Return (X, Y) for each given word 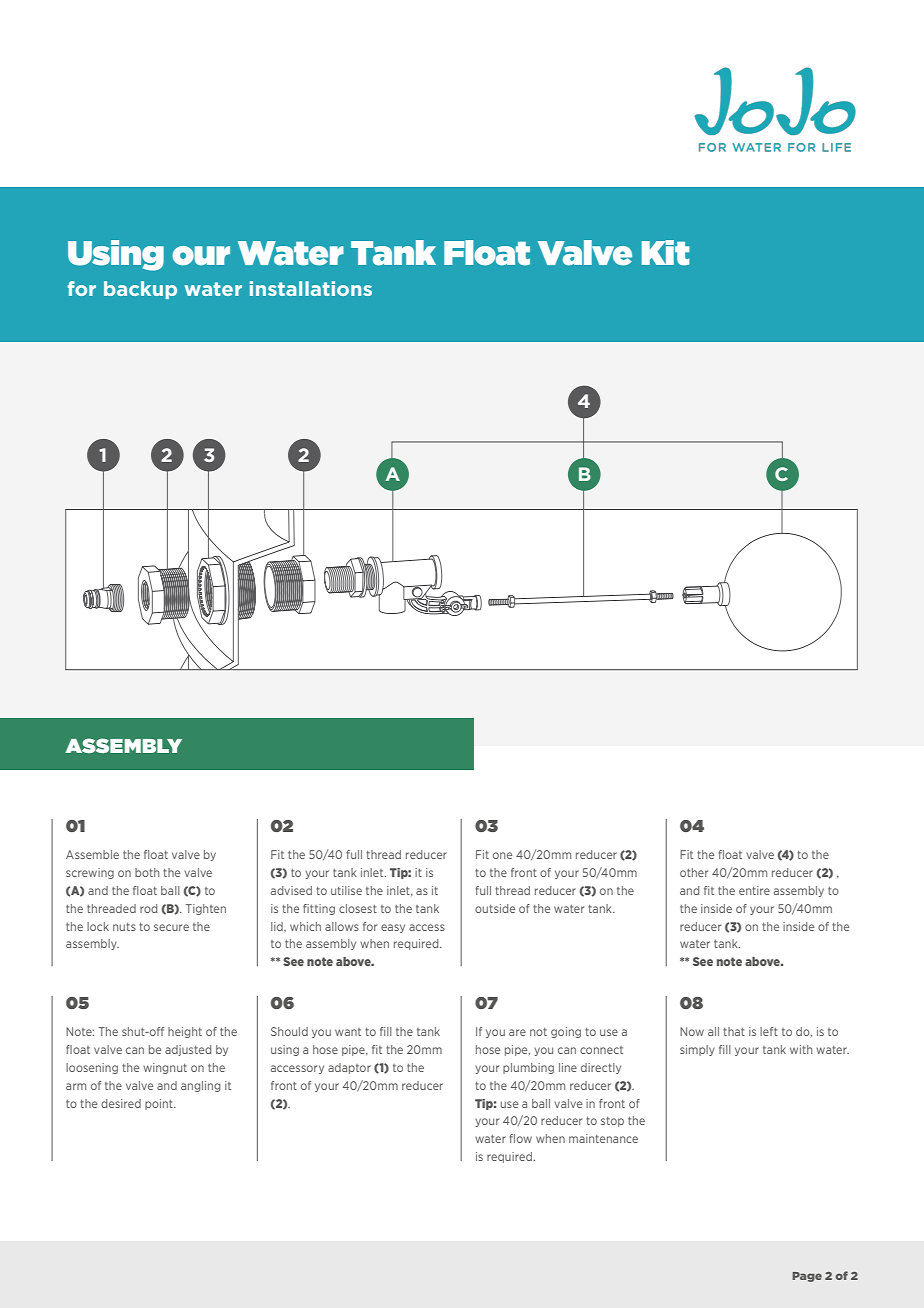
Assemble (92, 854)
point (160, 1104)
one (502, 855)
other (694, 872)
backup (140, 290)
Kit (665, 253)
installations (311, 288)
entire (754, 890)
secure (171, 927)
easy (393, 928)
